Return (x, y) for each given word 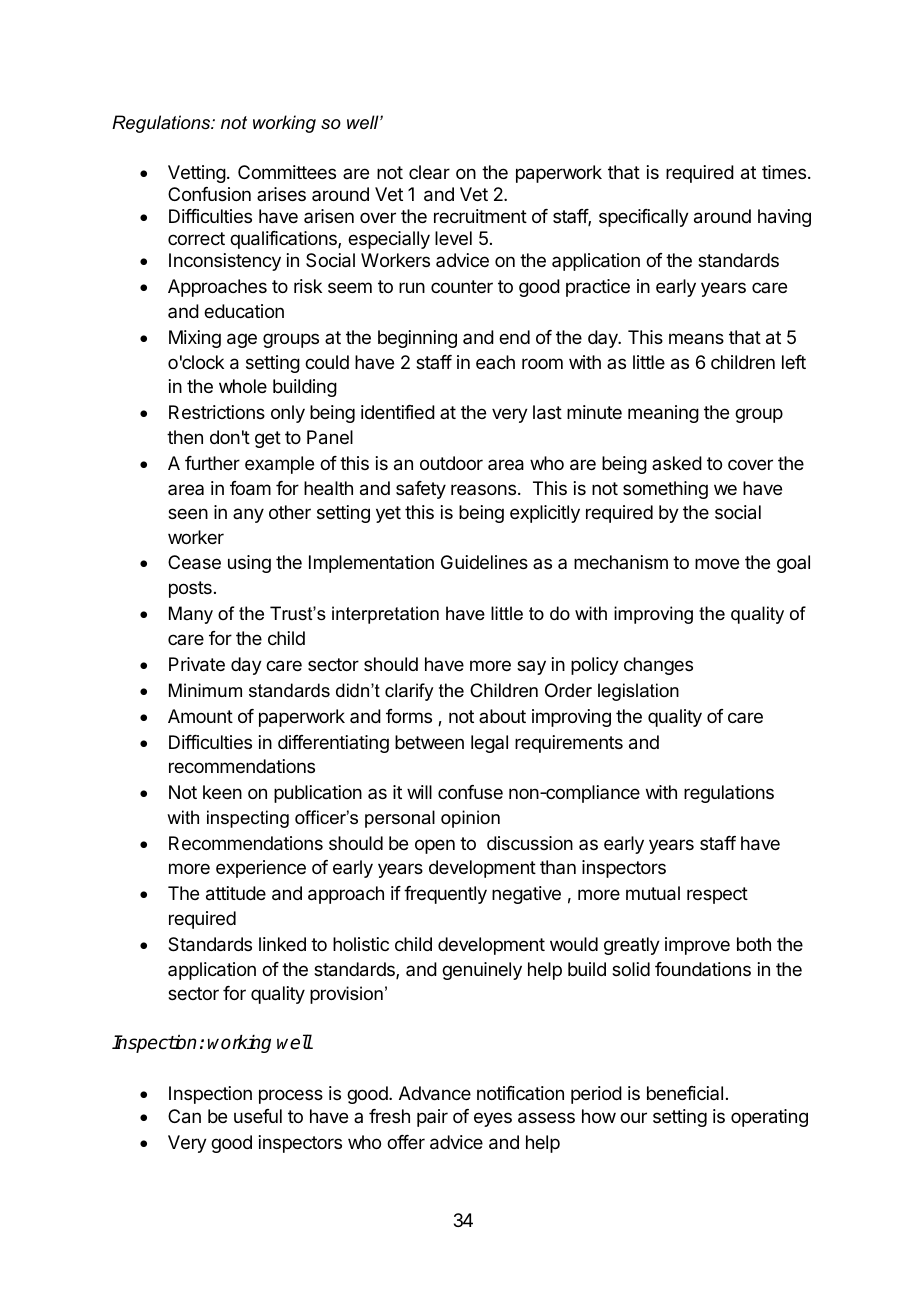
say (531, 667)
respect (717, 895)
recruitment (480, 216)
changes (658, 666)
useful (258, 1116)
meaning (663, 414)
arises (281, 194)
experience (261, 869)
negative (526, 895)
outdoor (451, 463)
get (268, 439)
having (784, 218)
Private (197, 664)
